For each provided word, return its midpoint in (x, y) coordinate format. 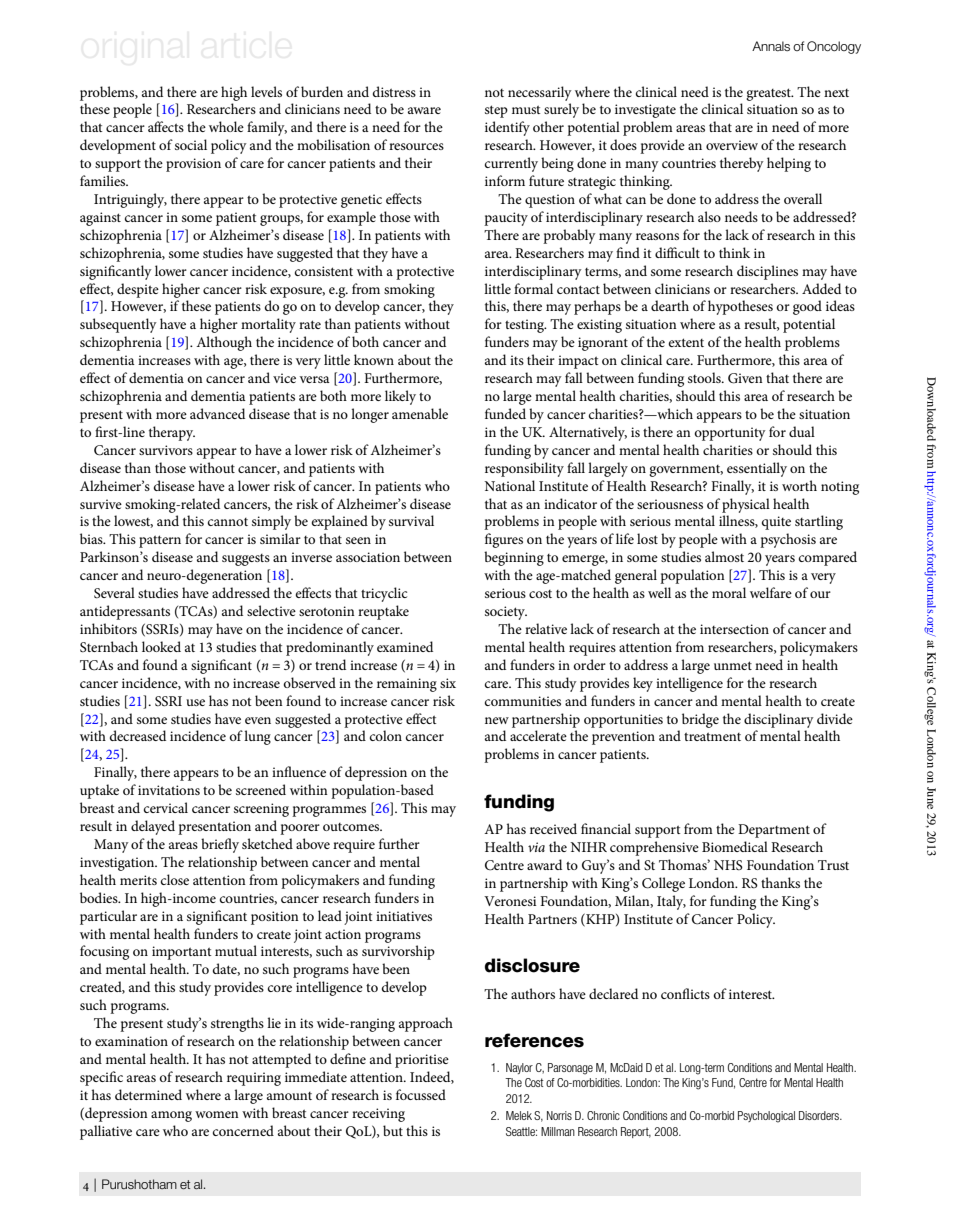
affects (166, 126)
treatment (712, 736)
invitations (169, 790)
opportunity (730, 434)
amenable (420, 413)
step (496, 111)
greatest (769, 94)
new (497, 720)
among (171, 1116)
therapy (172, 433)
